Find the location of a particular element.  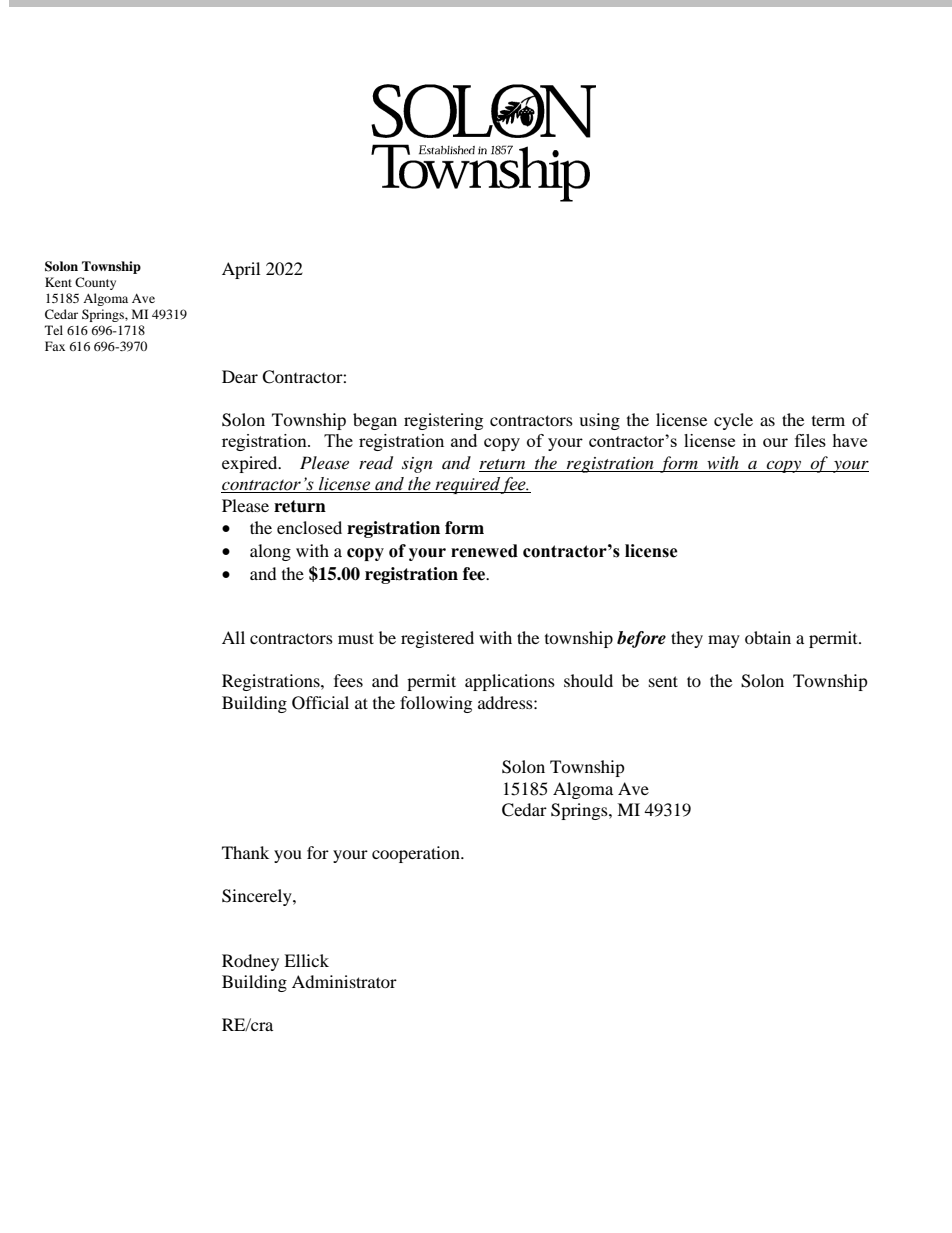

Administrator is located at coordinates (344, 981).
